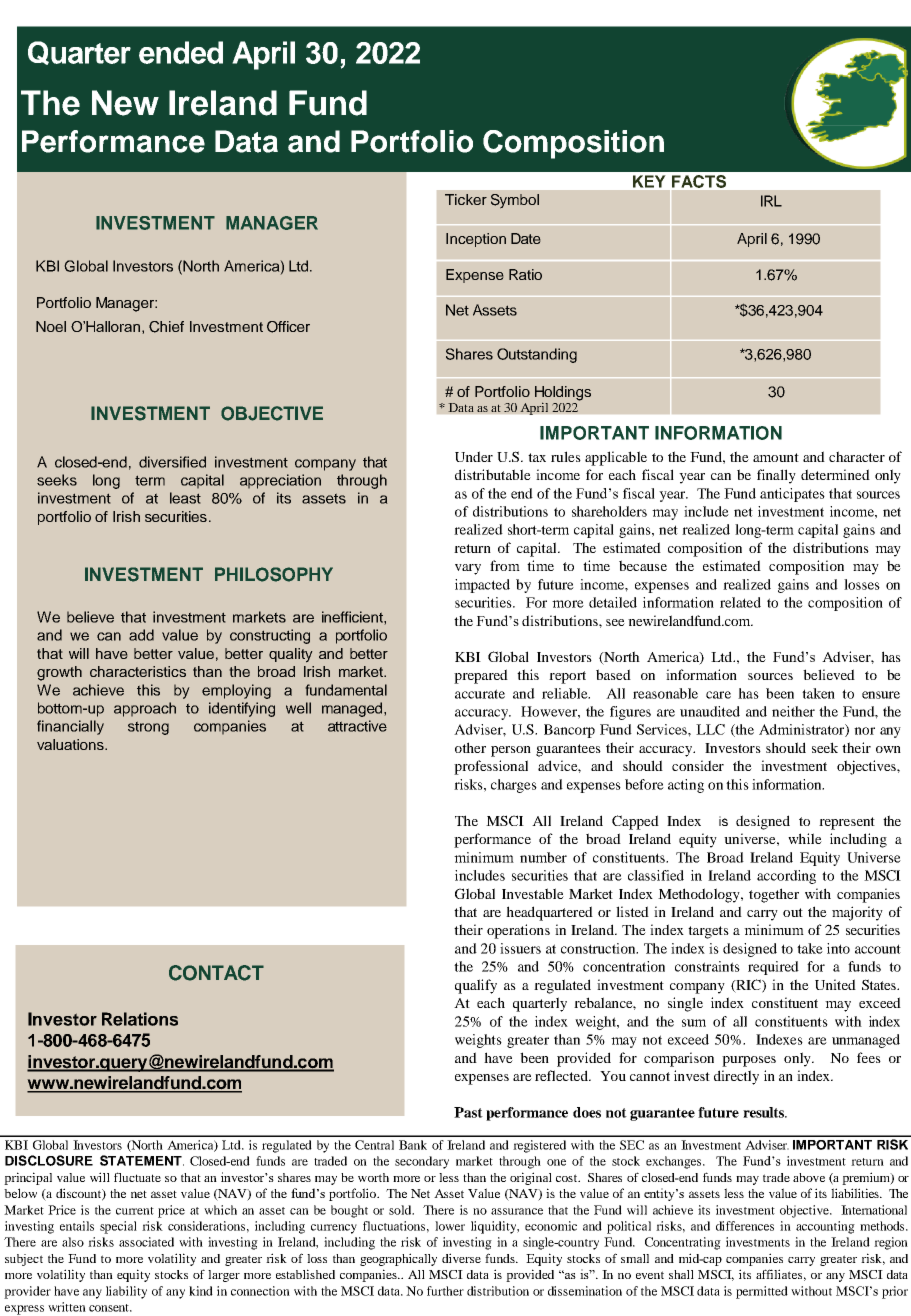 This image has width=911, height=1316. I want to click on Ticker, so click(466, 199).
